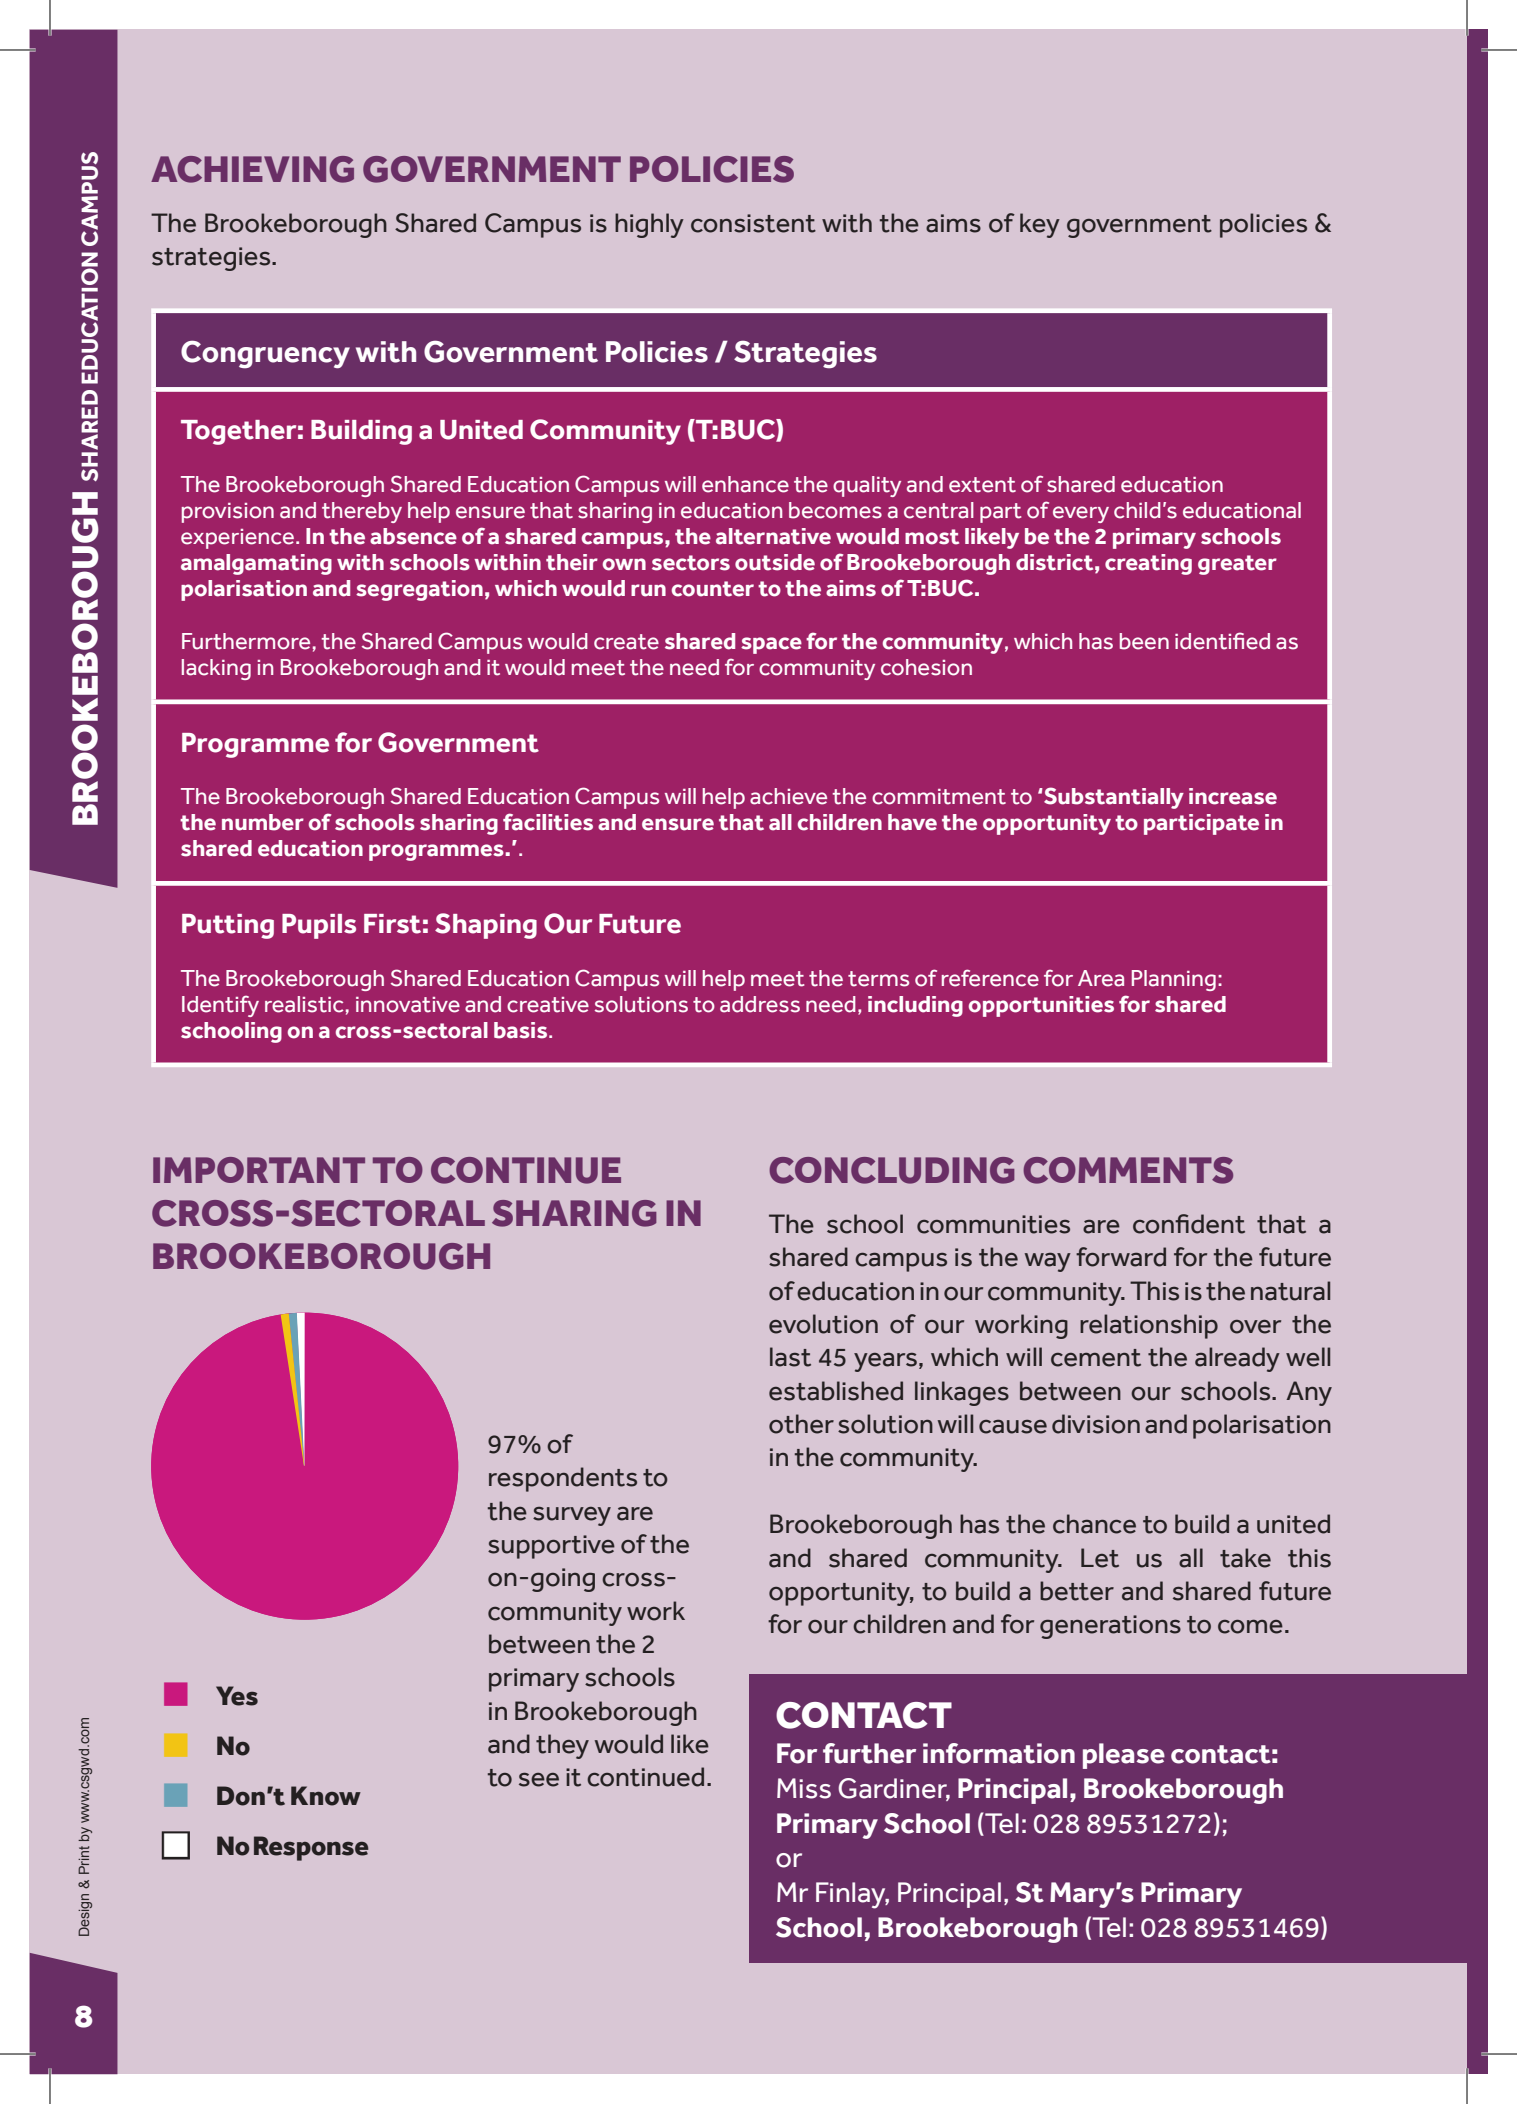 The image size is (1517, 2104). What do you see at coordinates (801, 1424) in the screenshot?
I see `other` at bounding box center [801, 1424].
